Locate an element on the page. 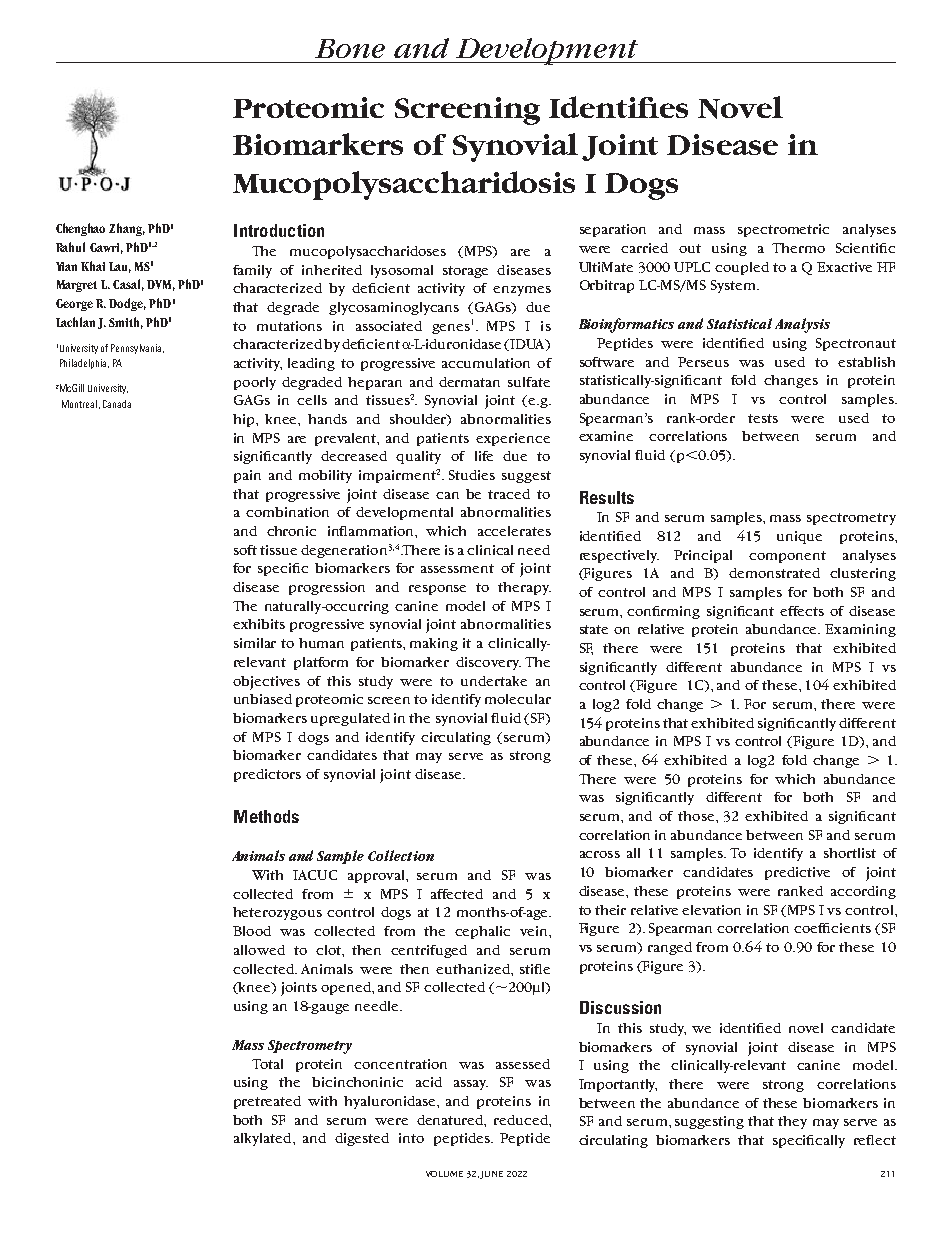  alkylated is located at coordinates (264, 1139).
